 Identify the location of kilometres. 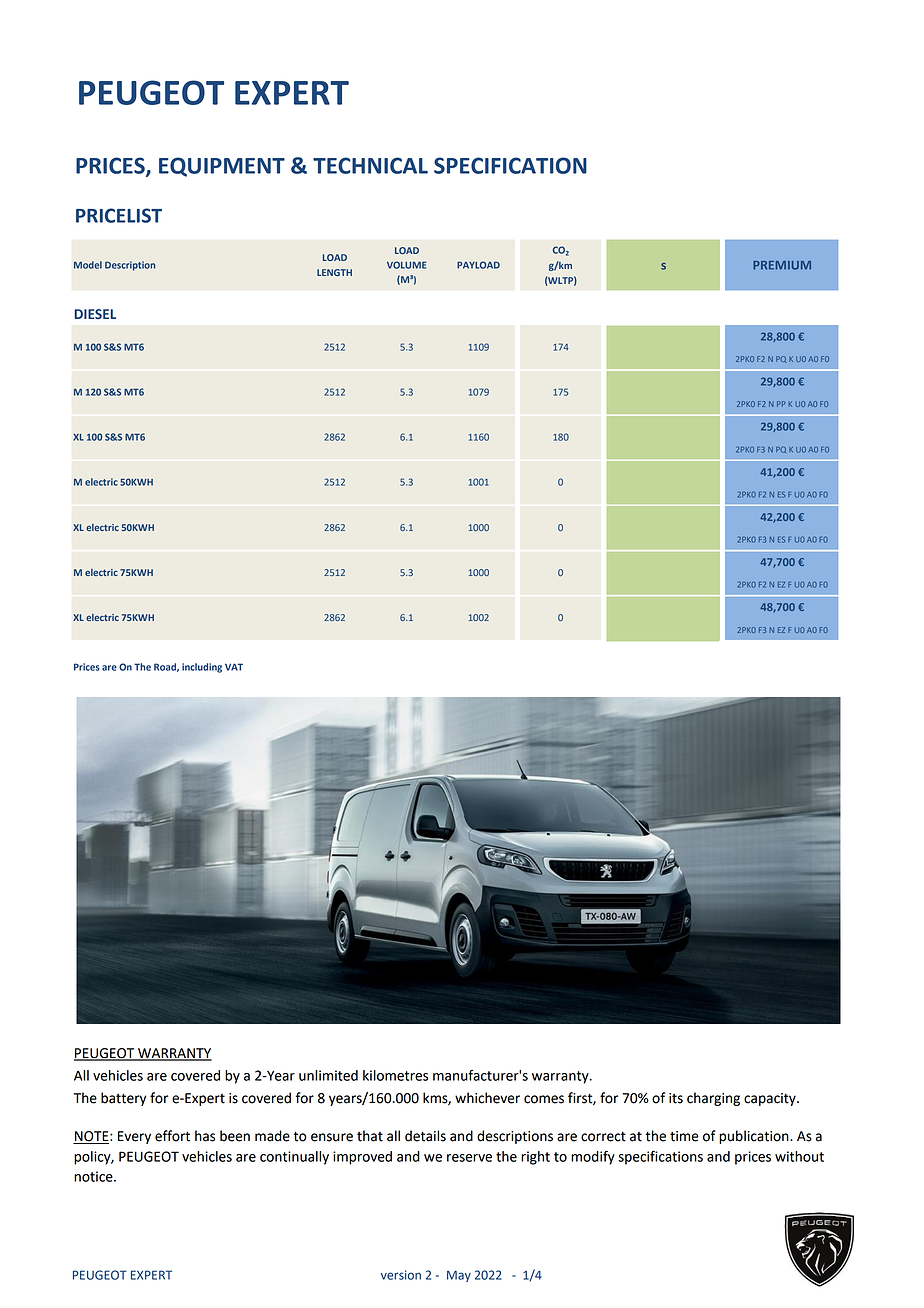
(395, 1075).
